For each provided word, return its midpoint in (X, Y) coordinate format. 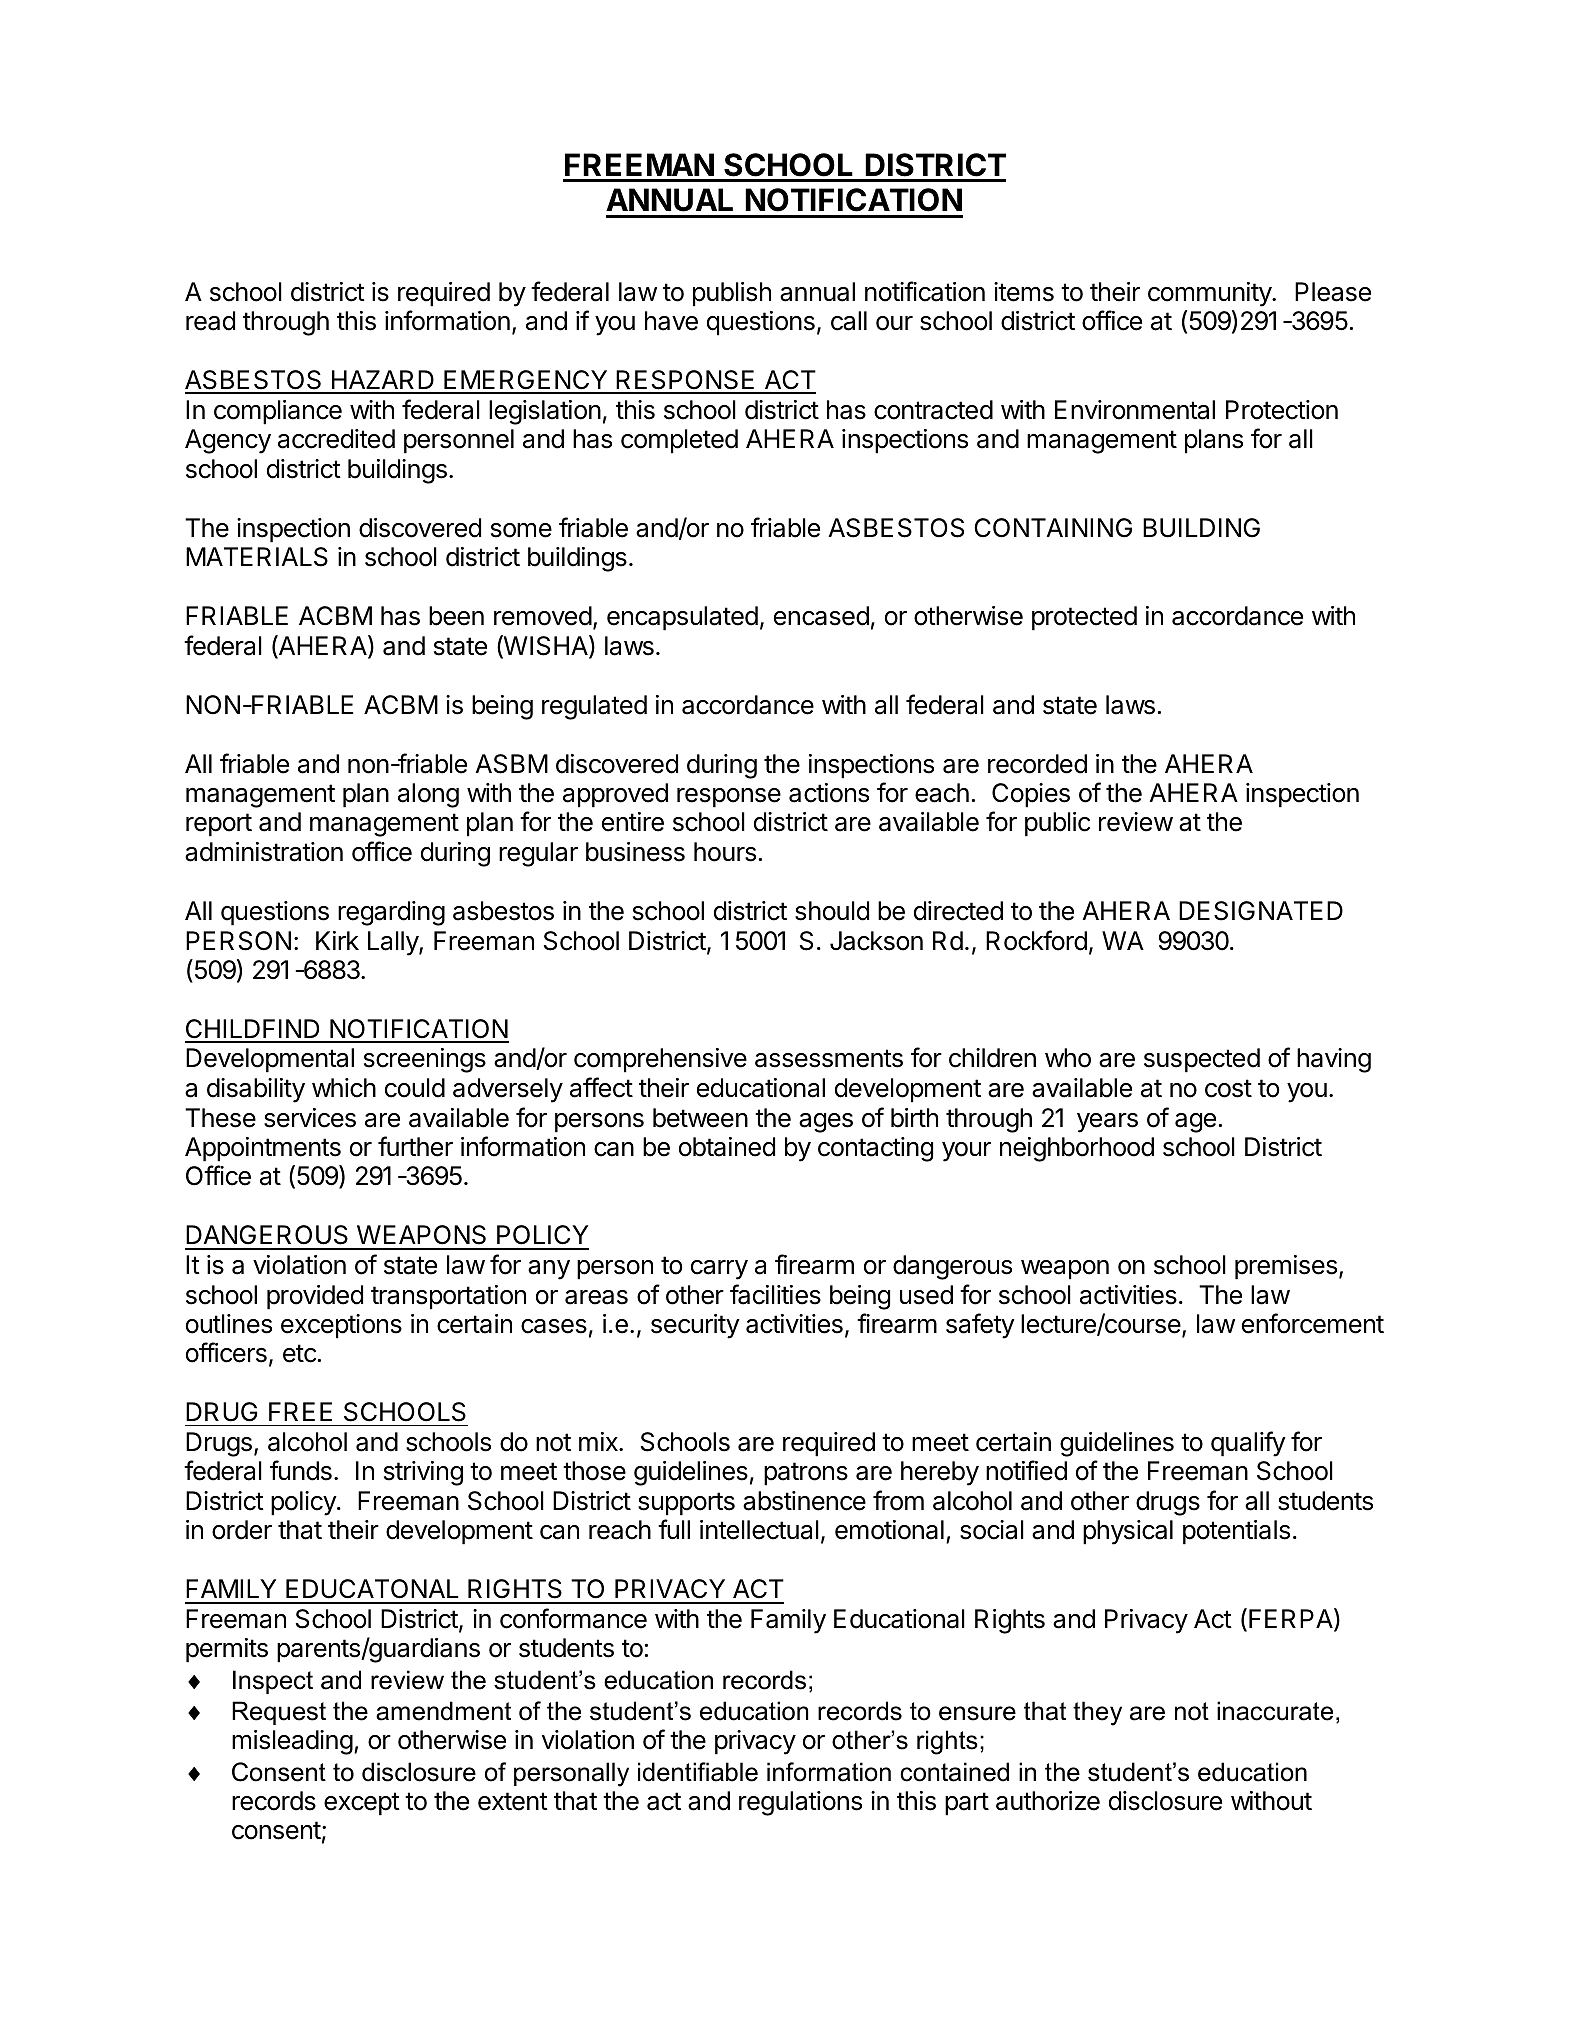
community (1210, 294)
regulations (800, 1803)
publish (732, 294)
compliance (278, 412)
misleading (292, 1742)
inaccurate (1275, 1711)
